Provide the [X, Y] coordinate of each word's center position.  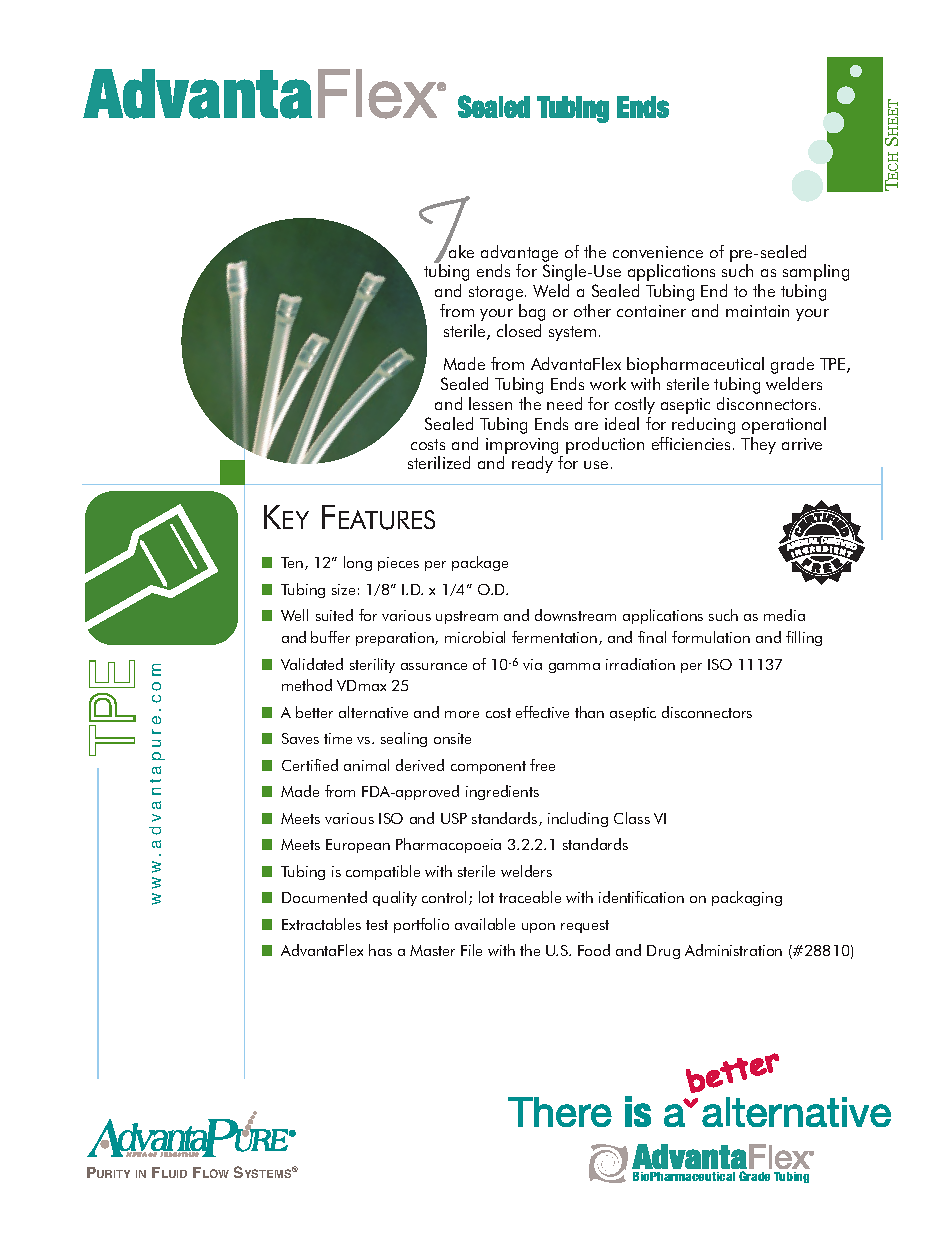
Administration [733, 950]
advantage [519, 253]
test [377, 925]
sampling [816, 272]
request [585, 926]
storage [497, 293]
